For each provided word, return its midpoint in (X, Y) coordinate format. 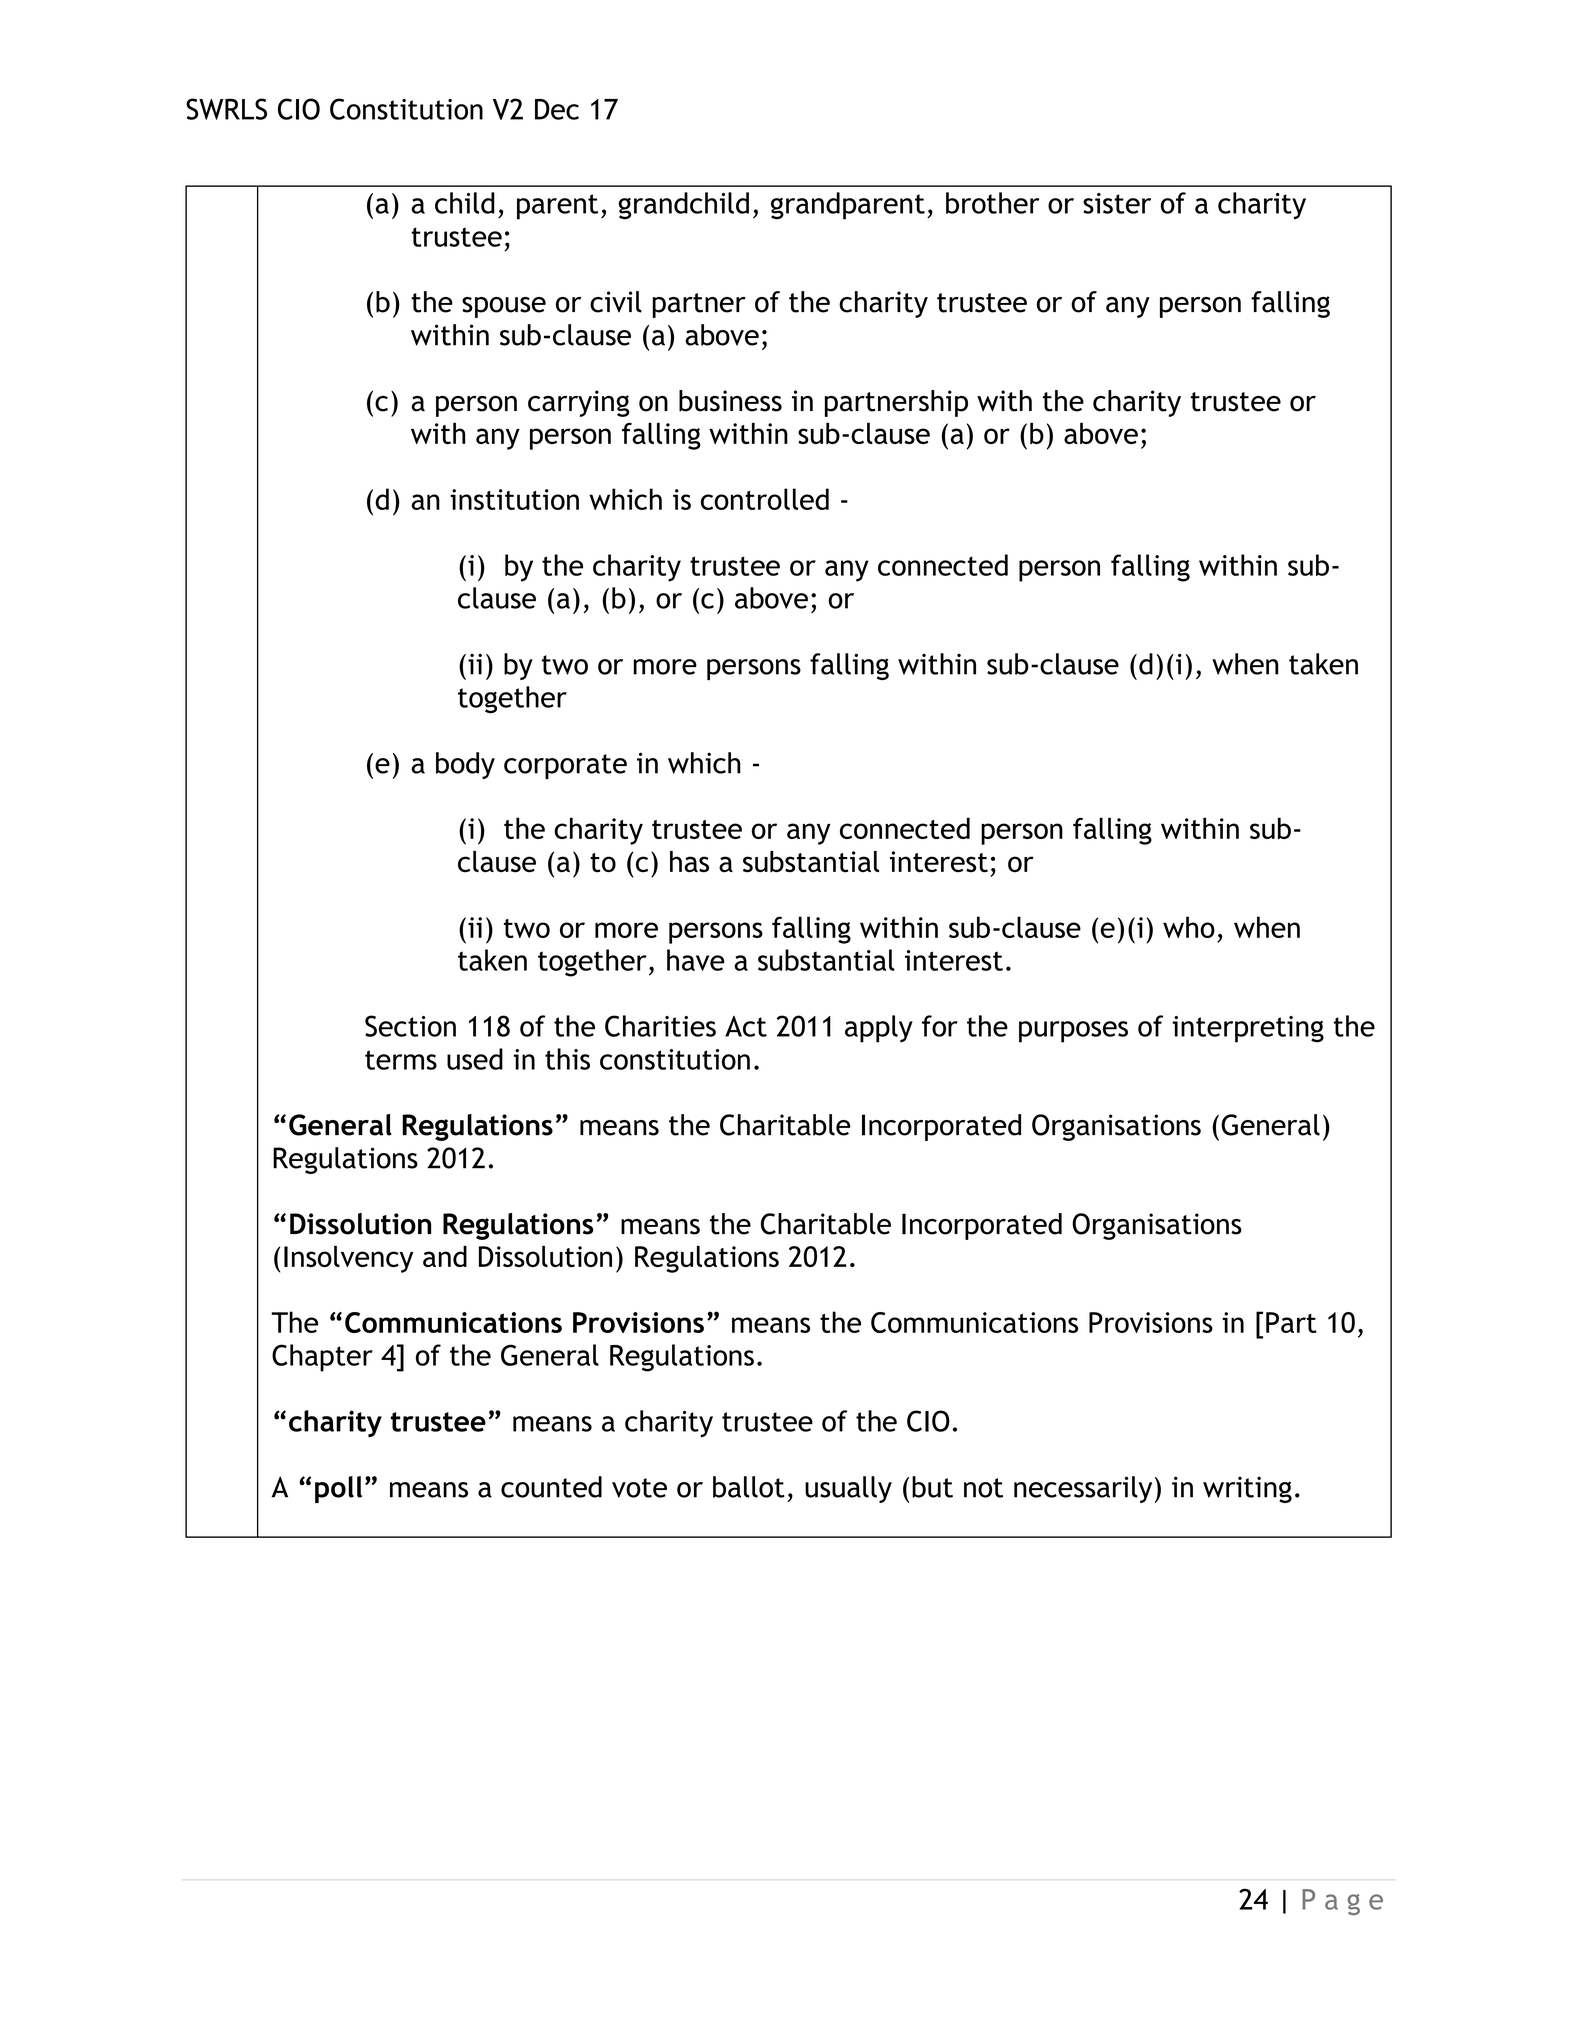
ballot (749, 1487)
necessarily (1083, 1489)
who (1189, 927)
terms (401, 1060)
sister (1117, 203)
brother (992, 203)
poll (338, 1489)
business (730, 401)
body (465, 765)
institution (514, 499)
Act (746, 1026)
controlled (765, 499)
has (689, 861)
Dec (557, 109)
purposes (1073, 1032)
